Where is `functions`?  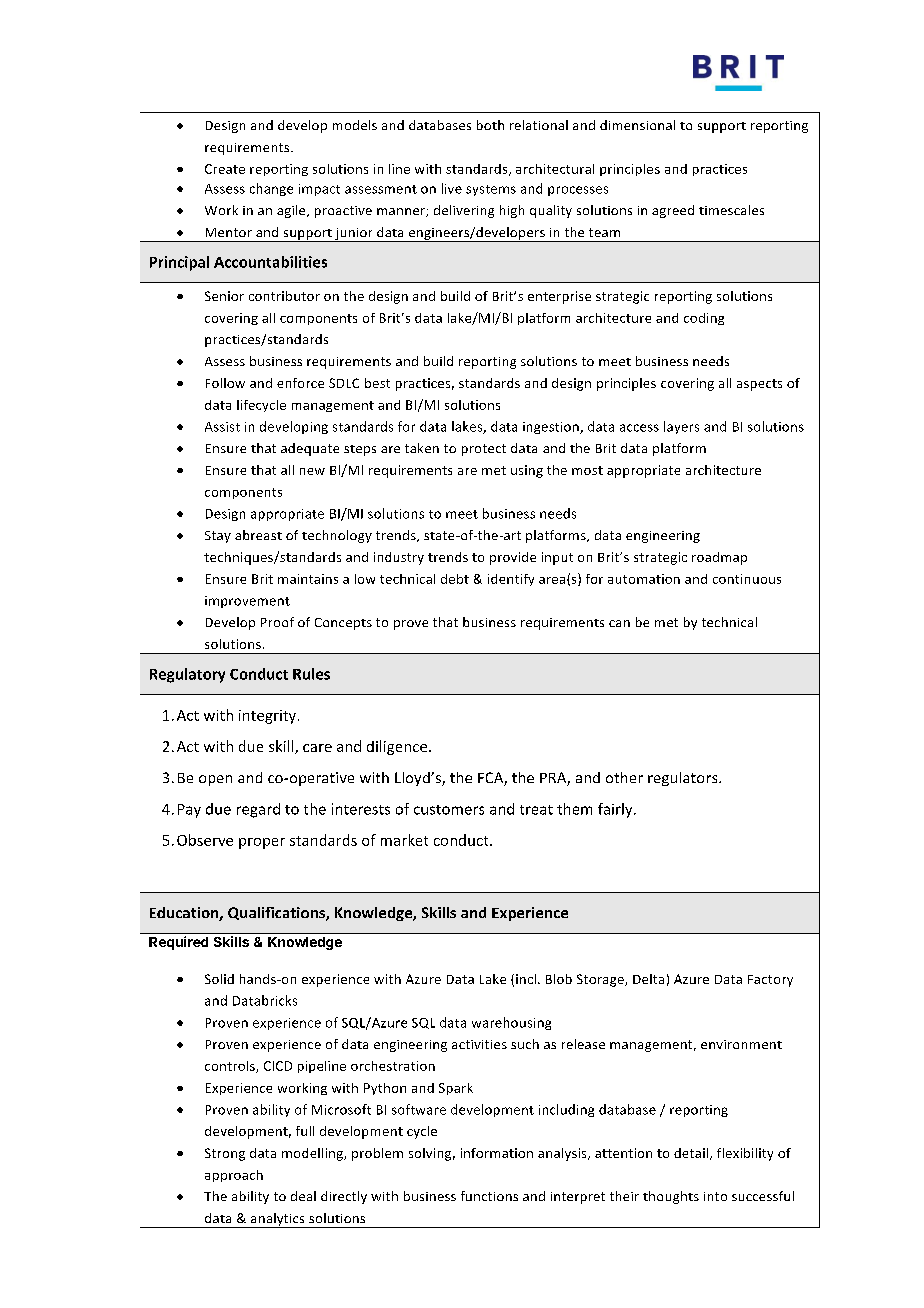 functions is located at coordinates (489, 1196).
